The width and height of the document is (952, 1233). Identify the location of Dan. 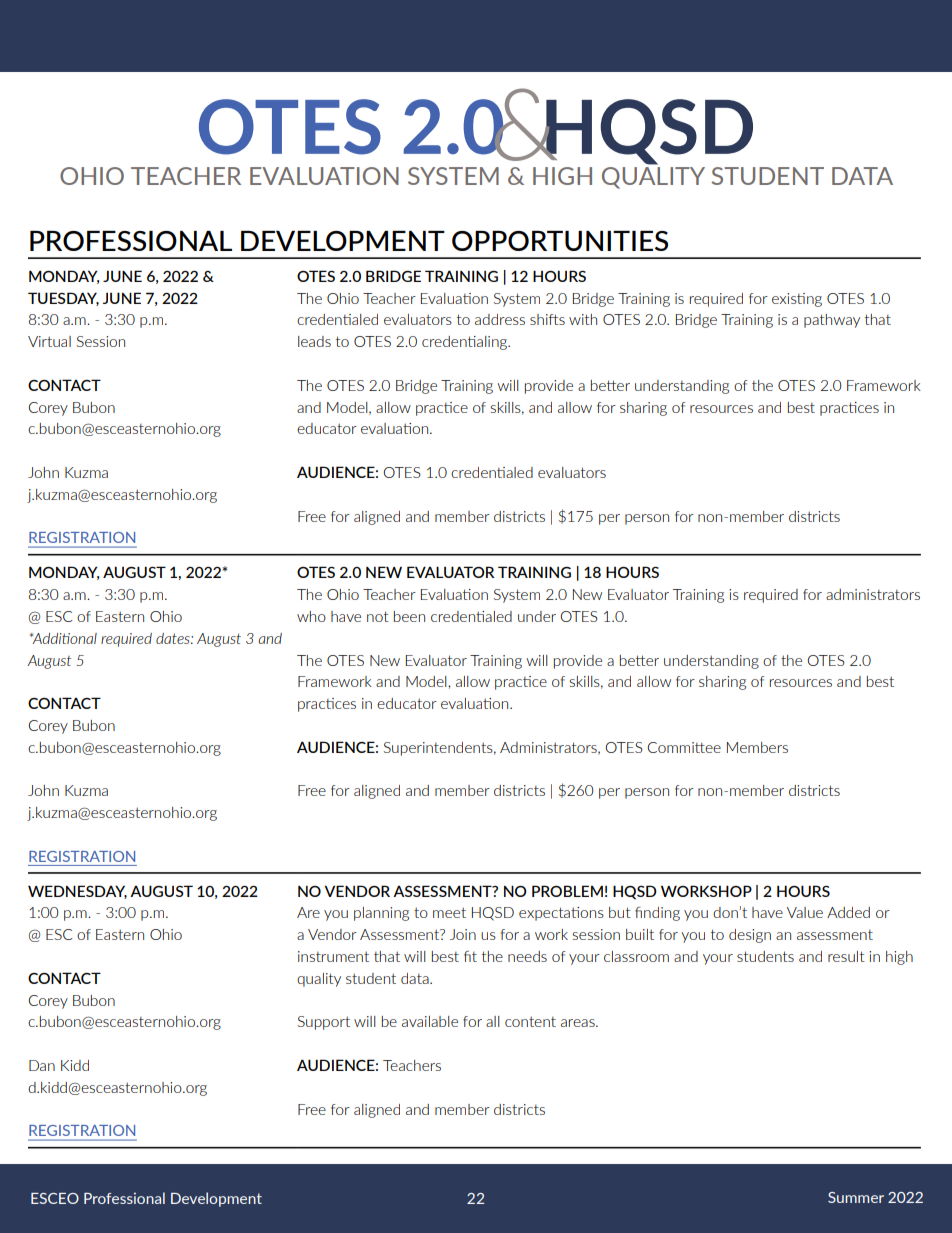
(42, 1065).
